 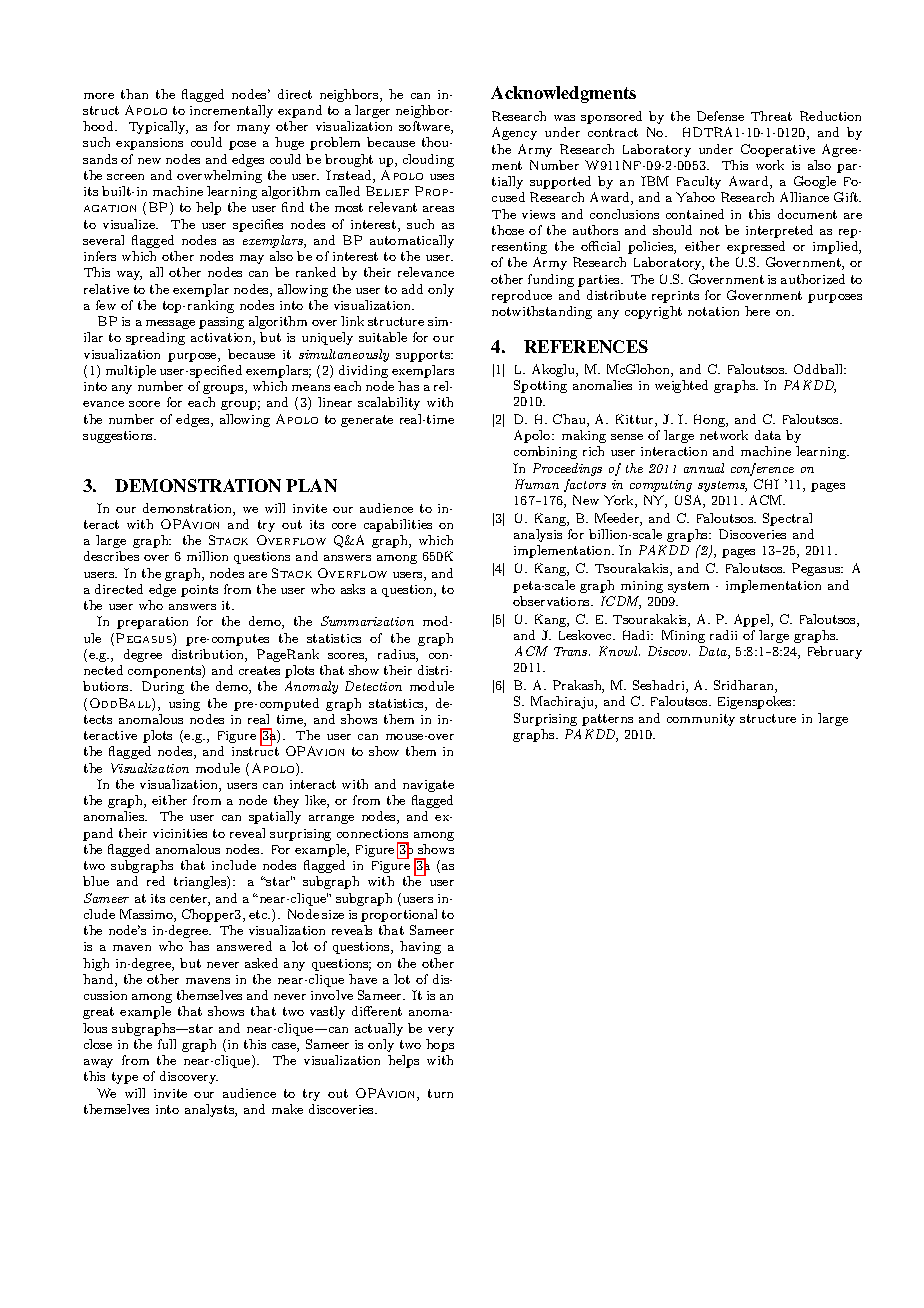 I want to click on supports, so click(x=424, y=356).
